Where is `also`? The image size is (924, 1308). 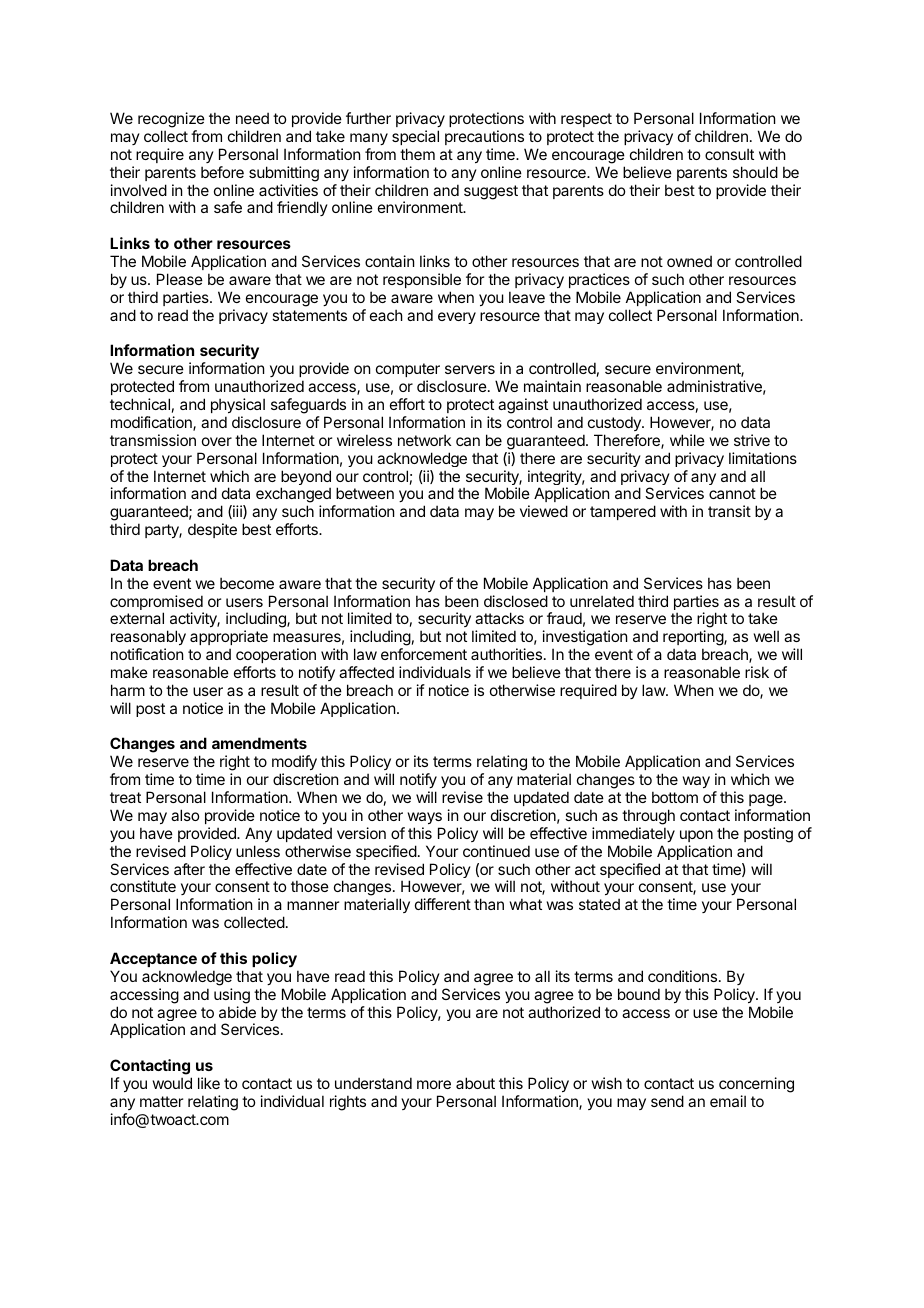
also is located at coordinates (185, 815).
